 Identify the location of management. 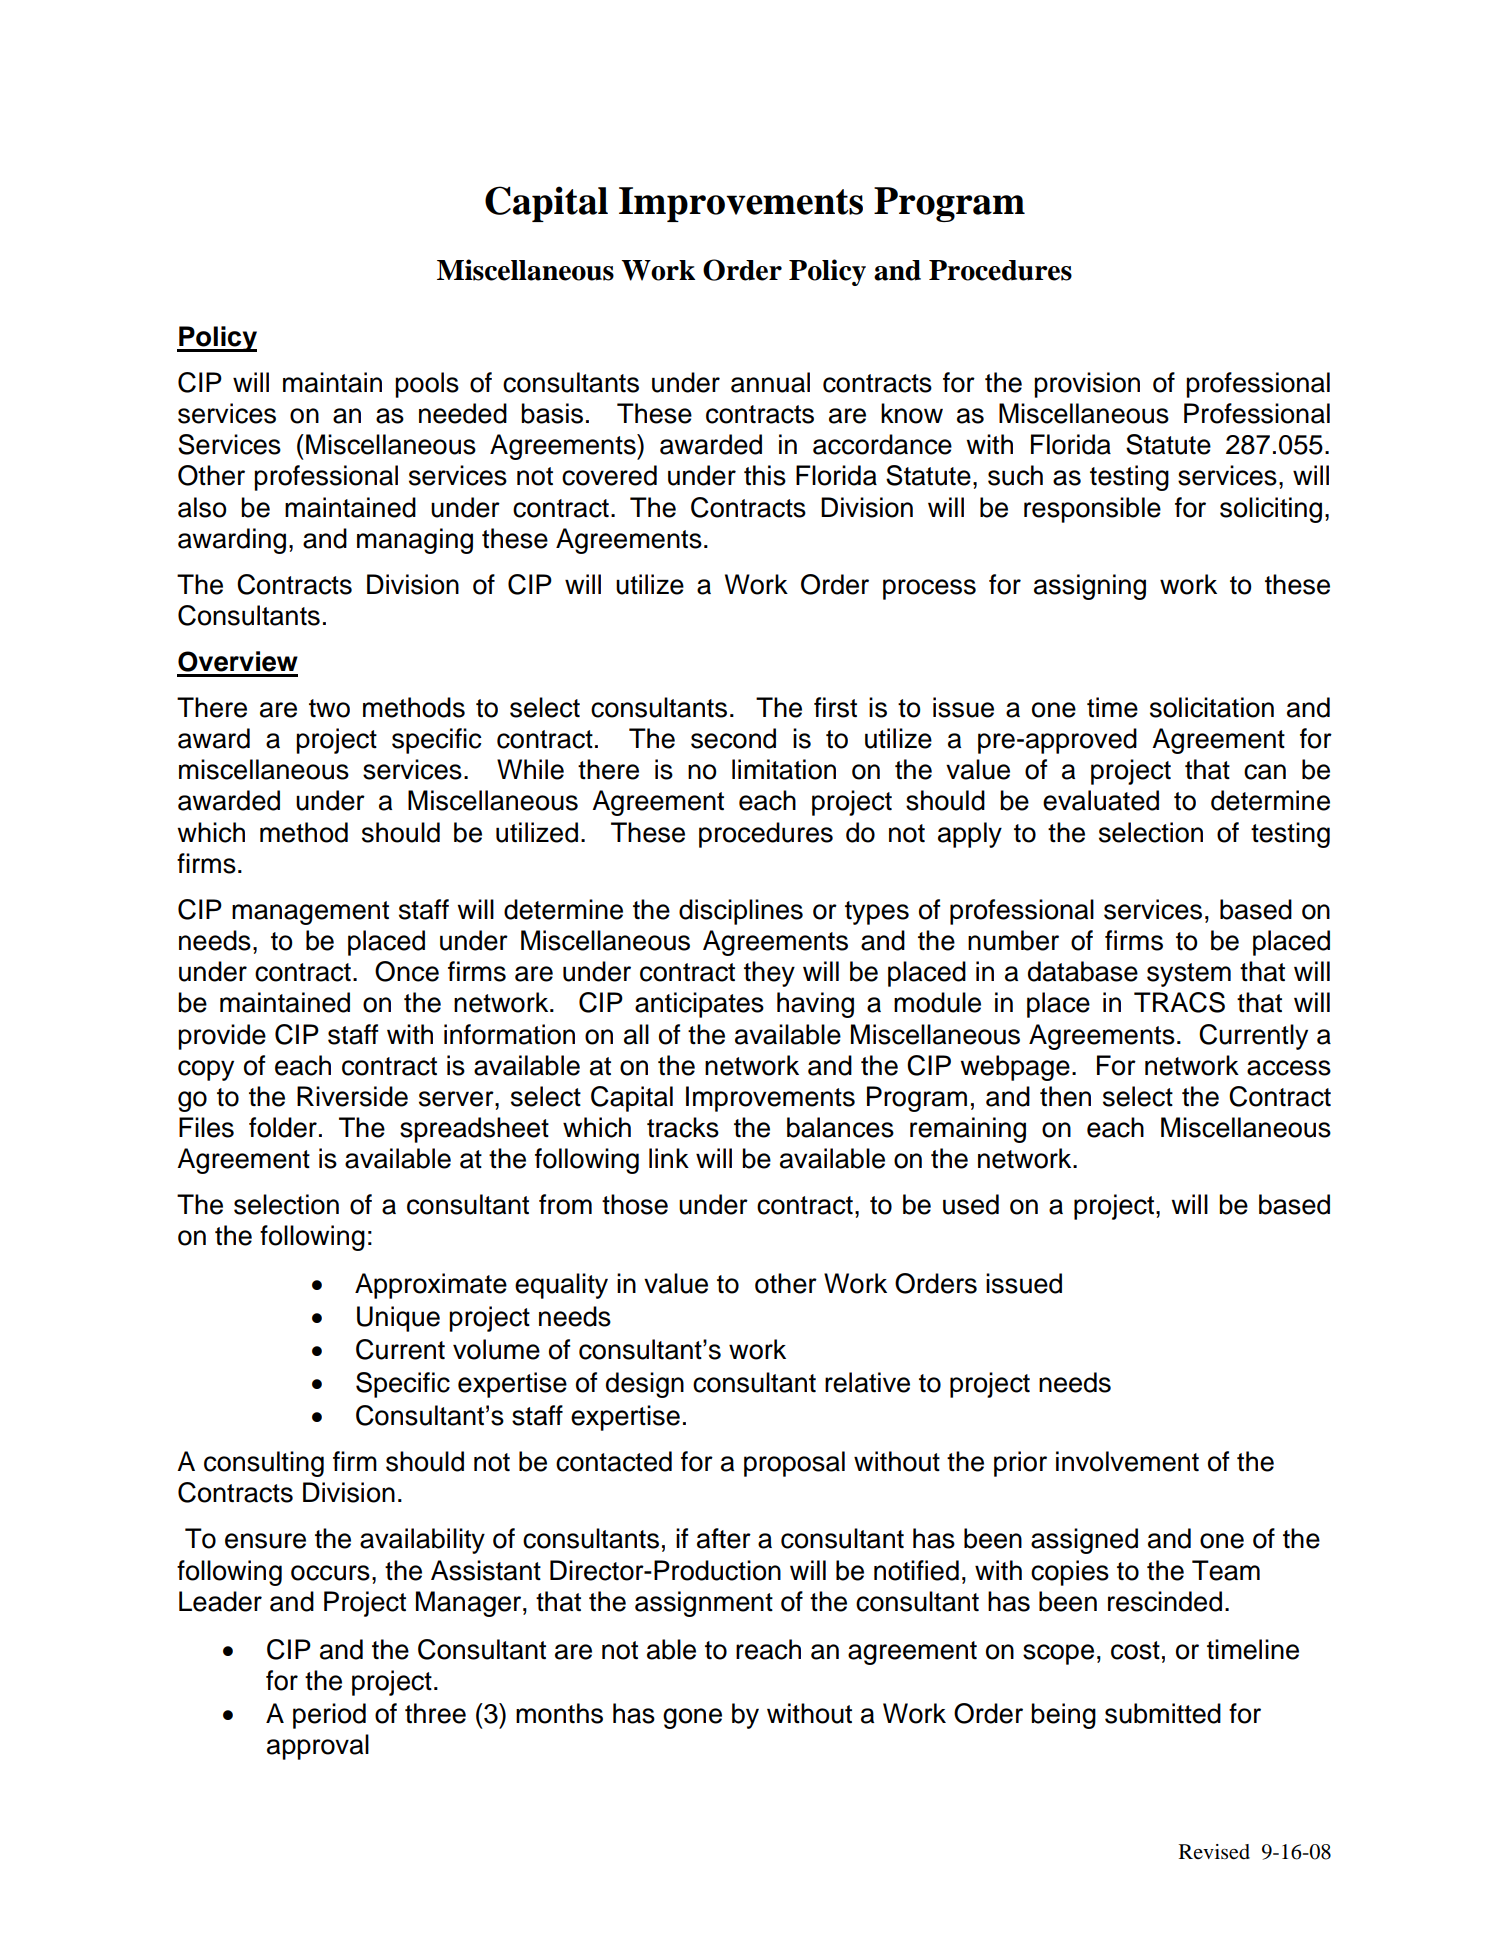
(310, 913).
